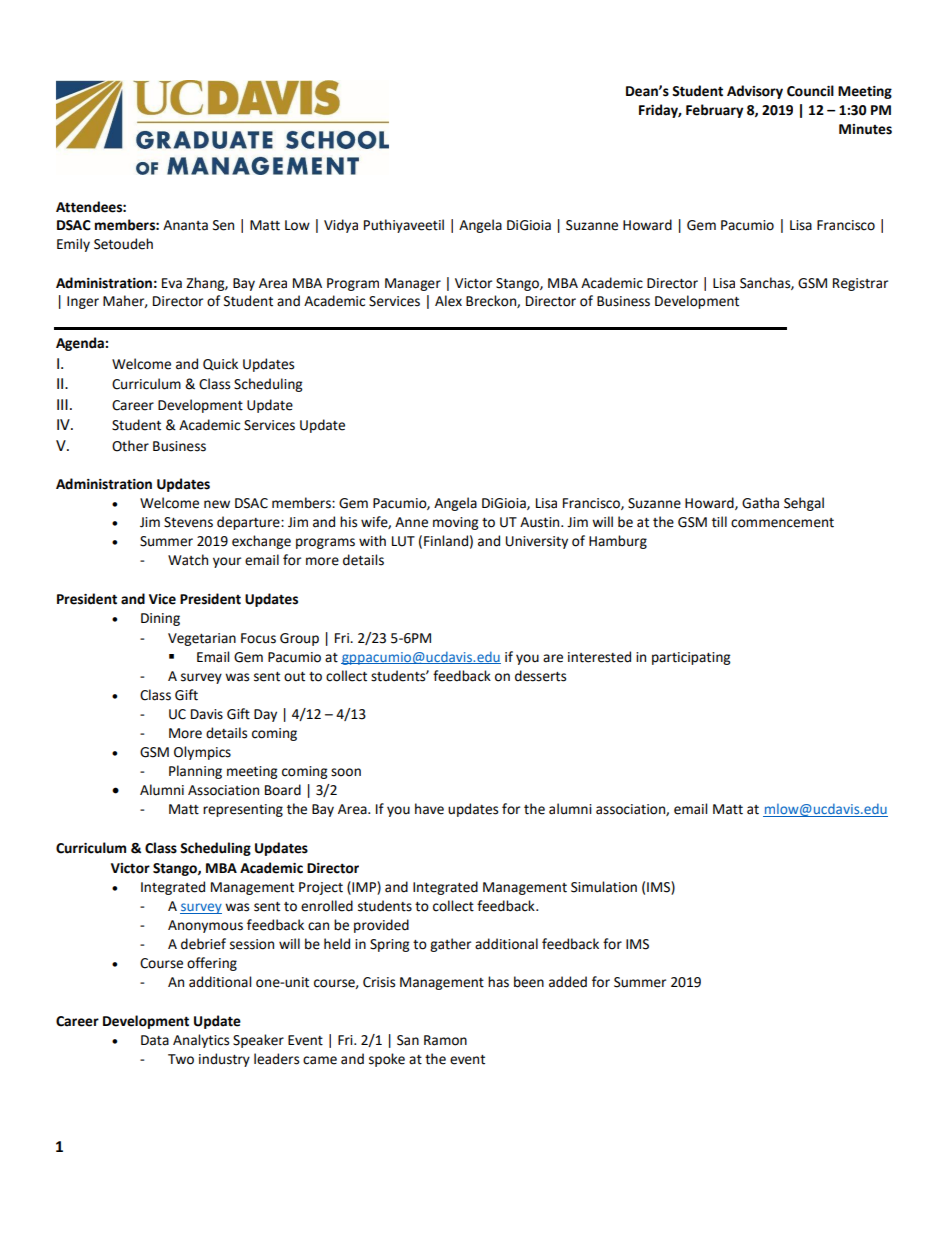 The image size is (952, 1233). I want to click on have, so click(429, 809).
